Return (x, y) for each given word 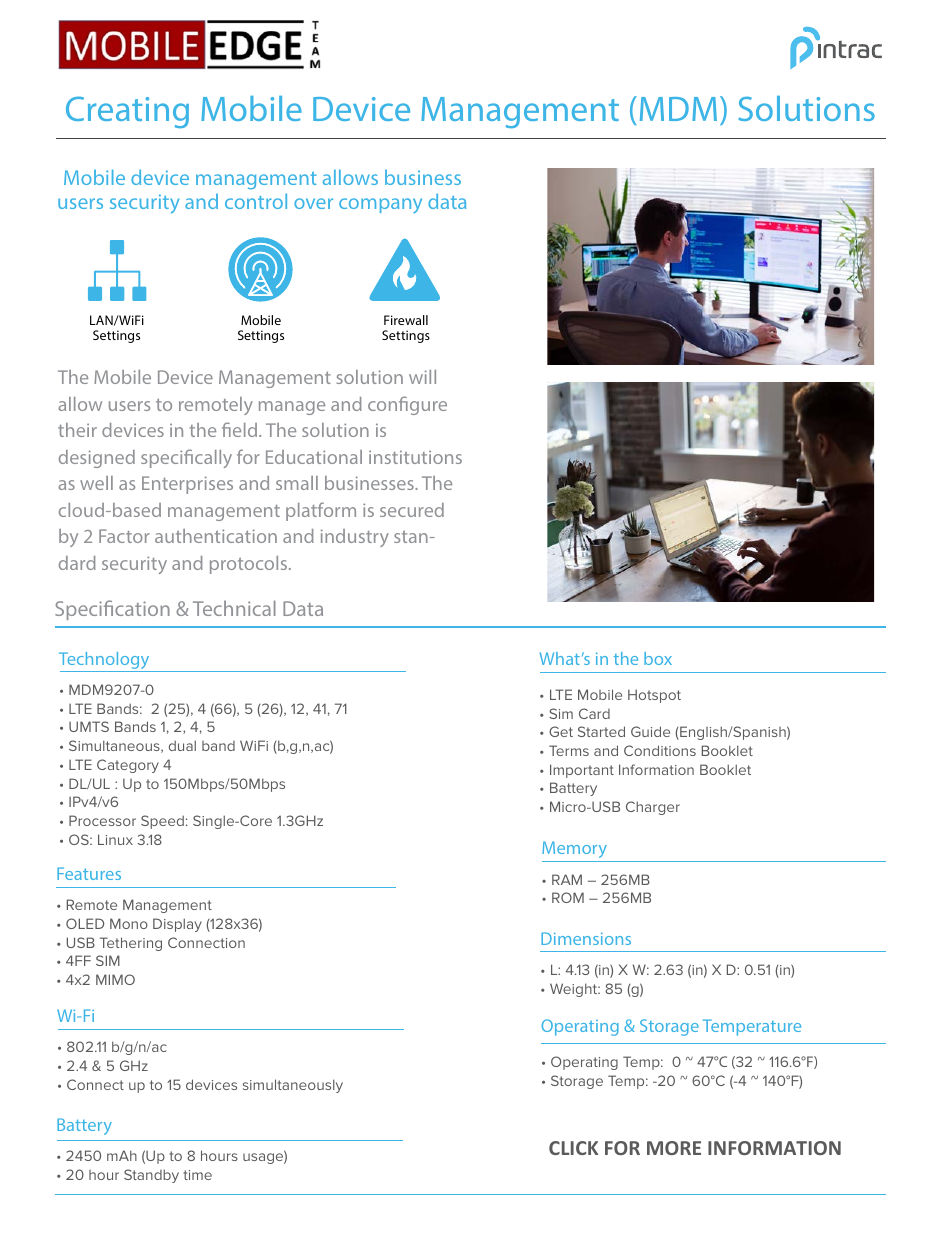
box (658, 658)
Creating (127, 112)
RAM (567, 879)
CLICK (573, 1148)
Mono (129, 923)
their (77, 430)
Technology (105, 662)
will (422, 377)
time (197, 1175)
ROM (568, 897)
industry (355, 538)
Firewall (406, 320)
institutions (415, 457)
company (380, 206)
